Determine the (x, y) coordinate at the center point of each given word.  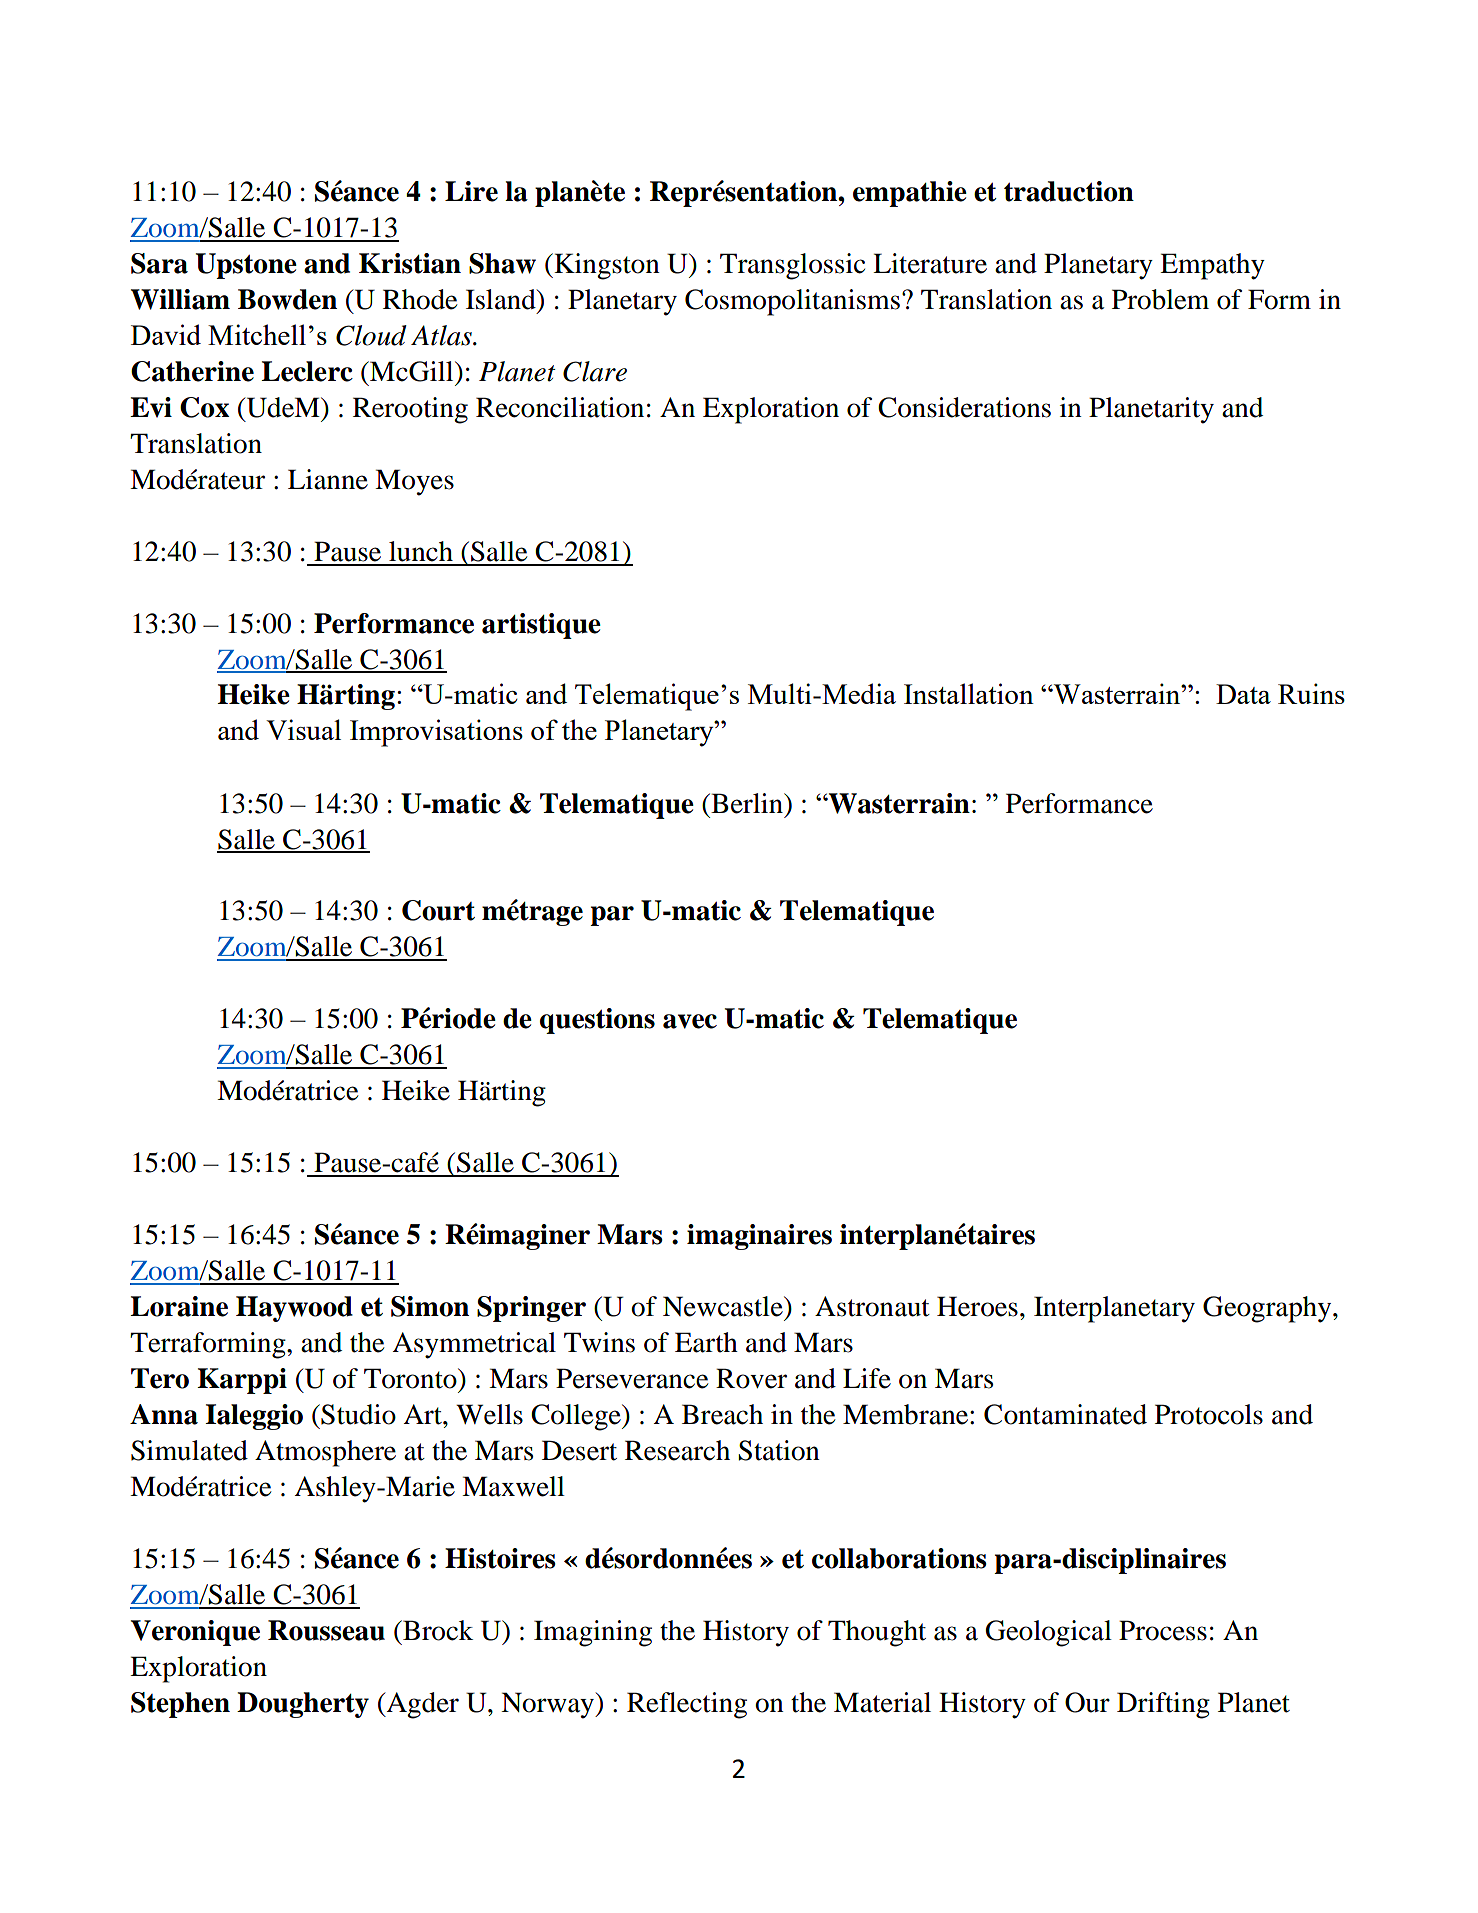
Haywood (294, 1309)
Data (1243, 694)
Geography (1268, 1309)
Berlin (747, 803)
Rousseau (326, 1630)
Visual (303, 729)
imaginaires (759, 1237)
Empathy (1212, 266)
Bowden (287, 299)
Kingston (606, 266)
